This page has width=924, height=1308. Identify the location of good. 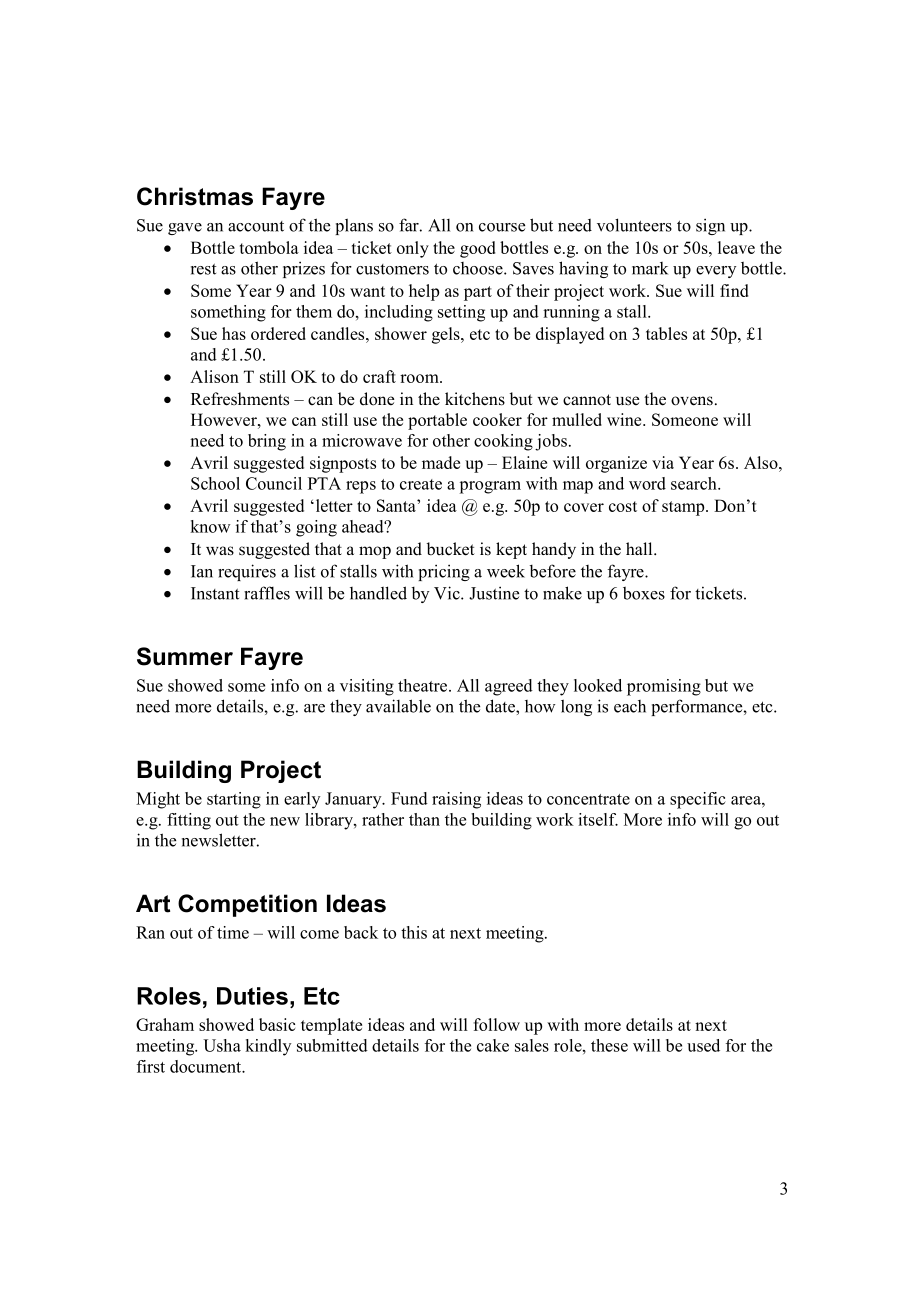
(477, 249).
